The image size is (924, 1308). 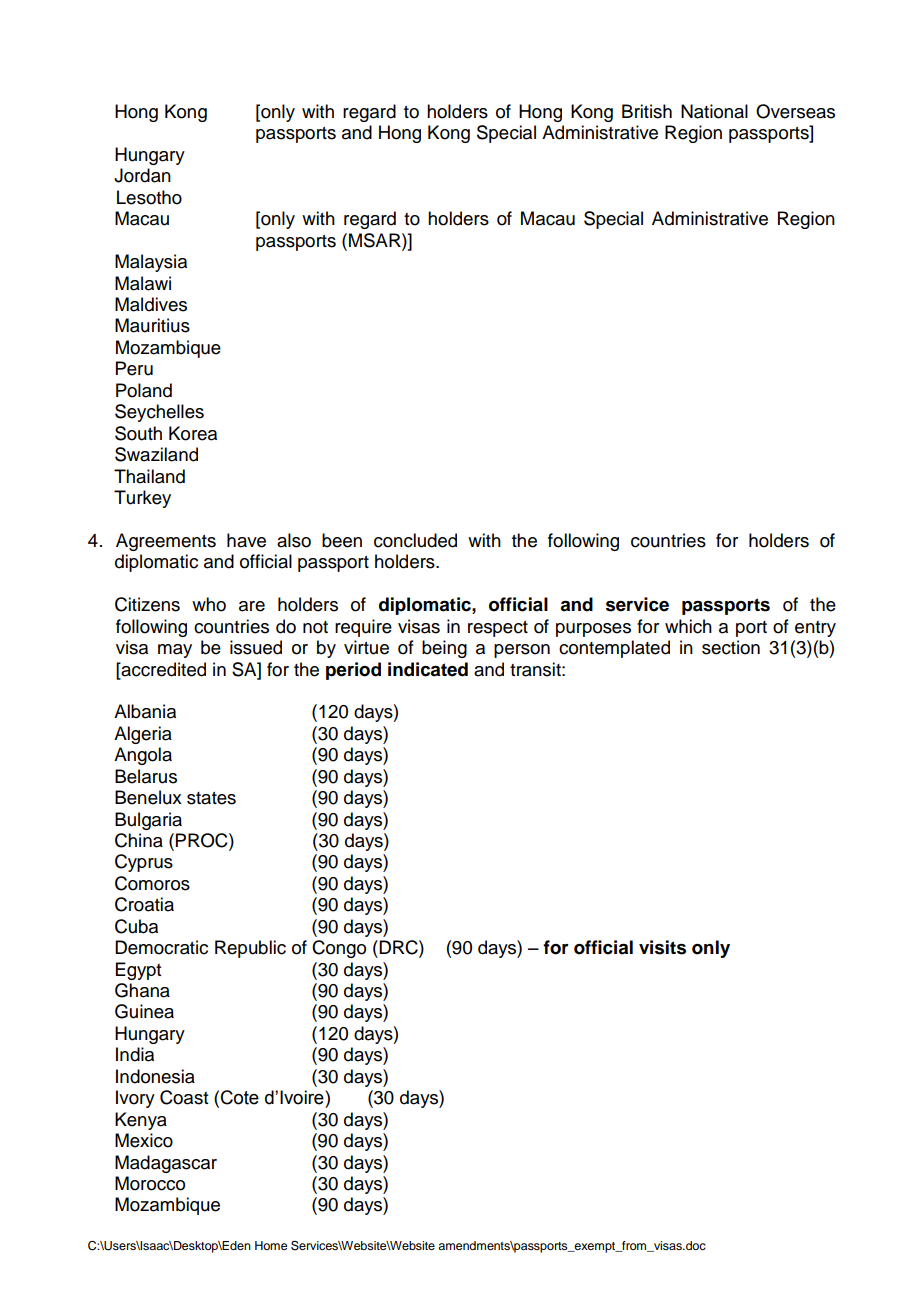 What do you see at coordinates (271, 1245) in the screenshot?
I see `Home` at bounding box center [271, 1245].
